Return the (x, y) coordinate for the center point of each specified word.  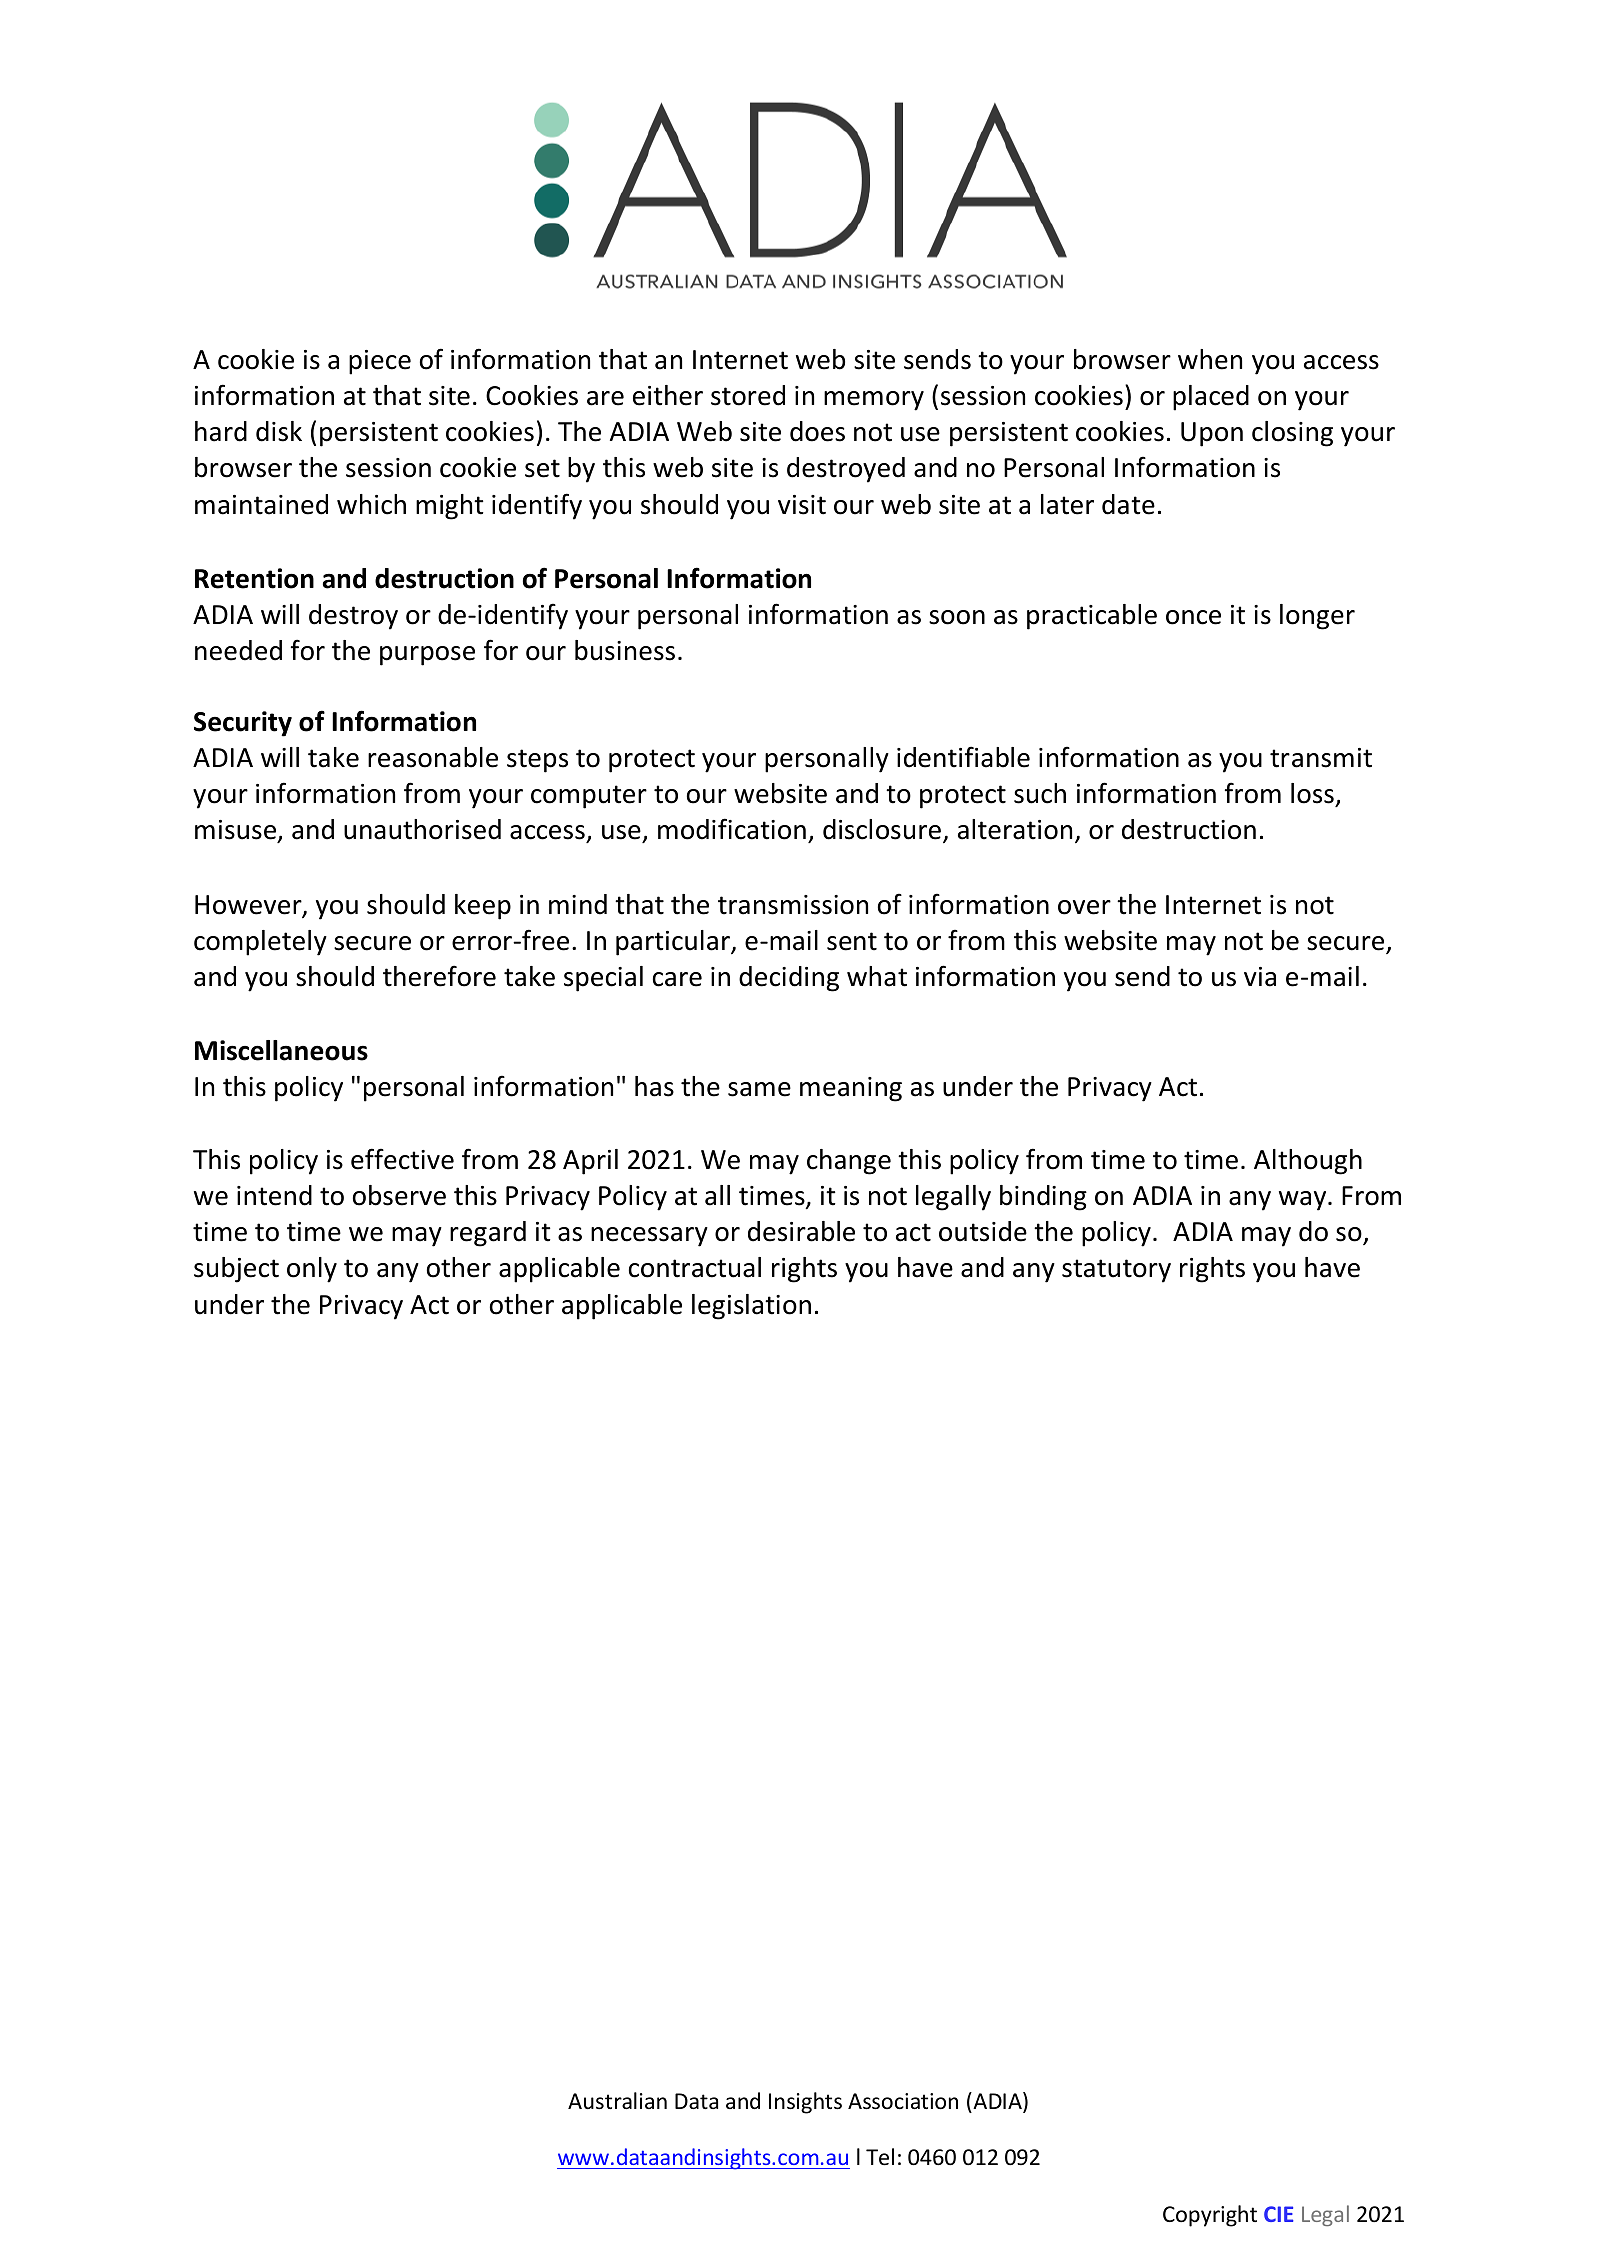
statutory (1116, 1271)
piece (380, 362)
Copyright (1210, 2216)
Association (903, 2101)
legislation (751, 1307)
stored (748, 395)
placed (1211, 398)
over (1084, 907)
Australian (617, 2100)
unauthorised (422, 829)
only (312, 1270)
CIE (1278, 2214)
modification (732, 829)
